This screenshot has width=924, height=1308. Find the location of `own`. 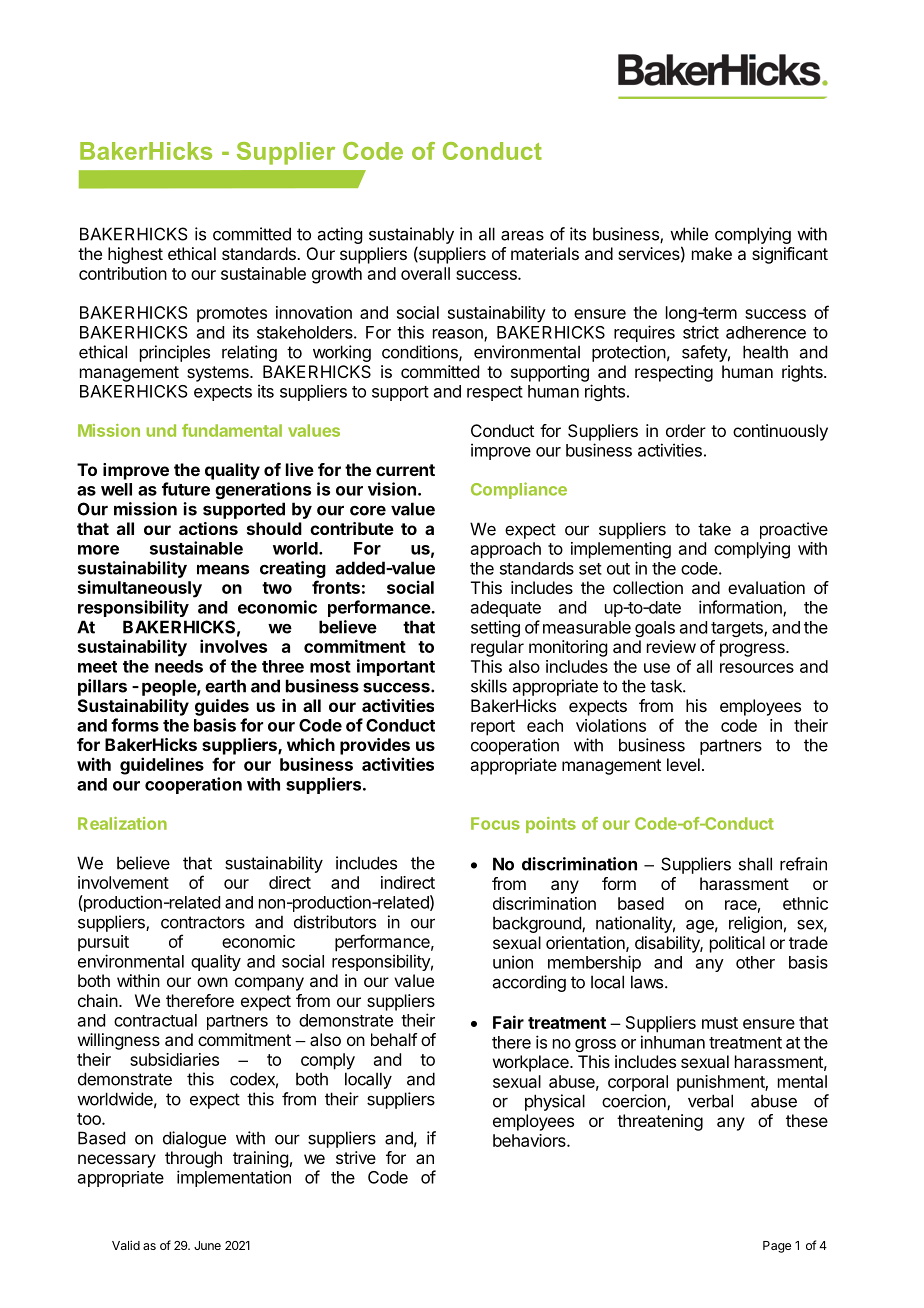

own is located at coordinates (212, 982).
